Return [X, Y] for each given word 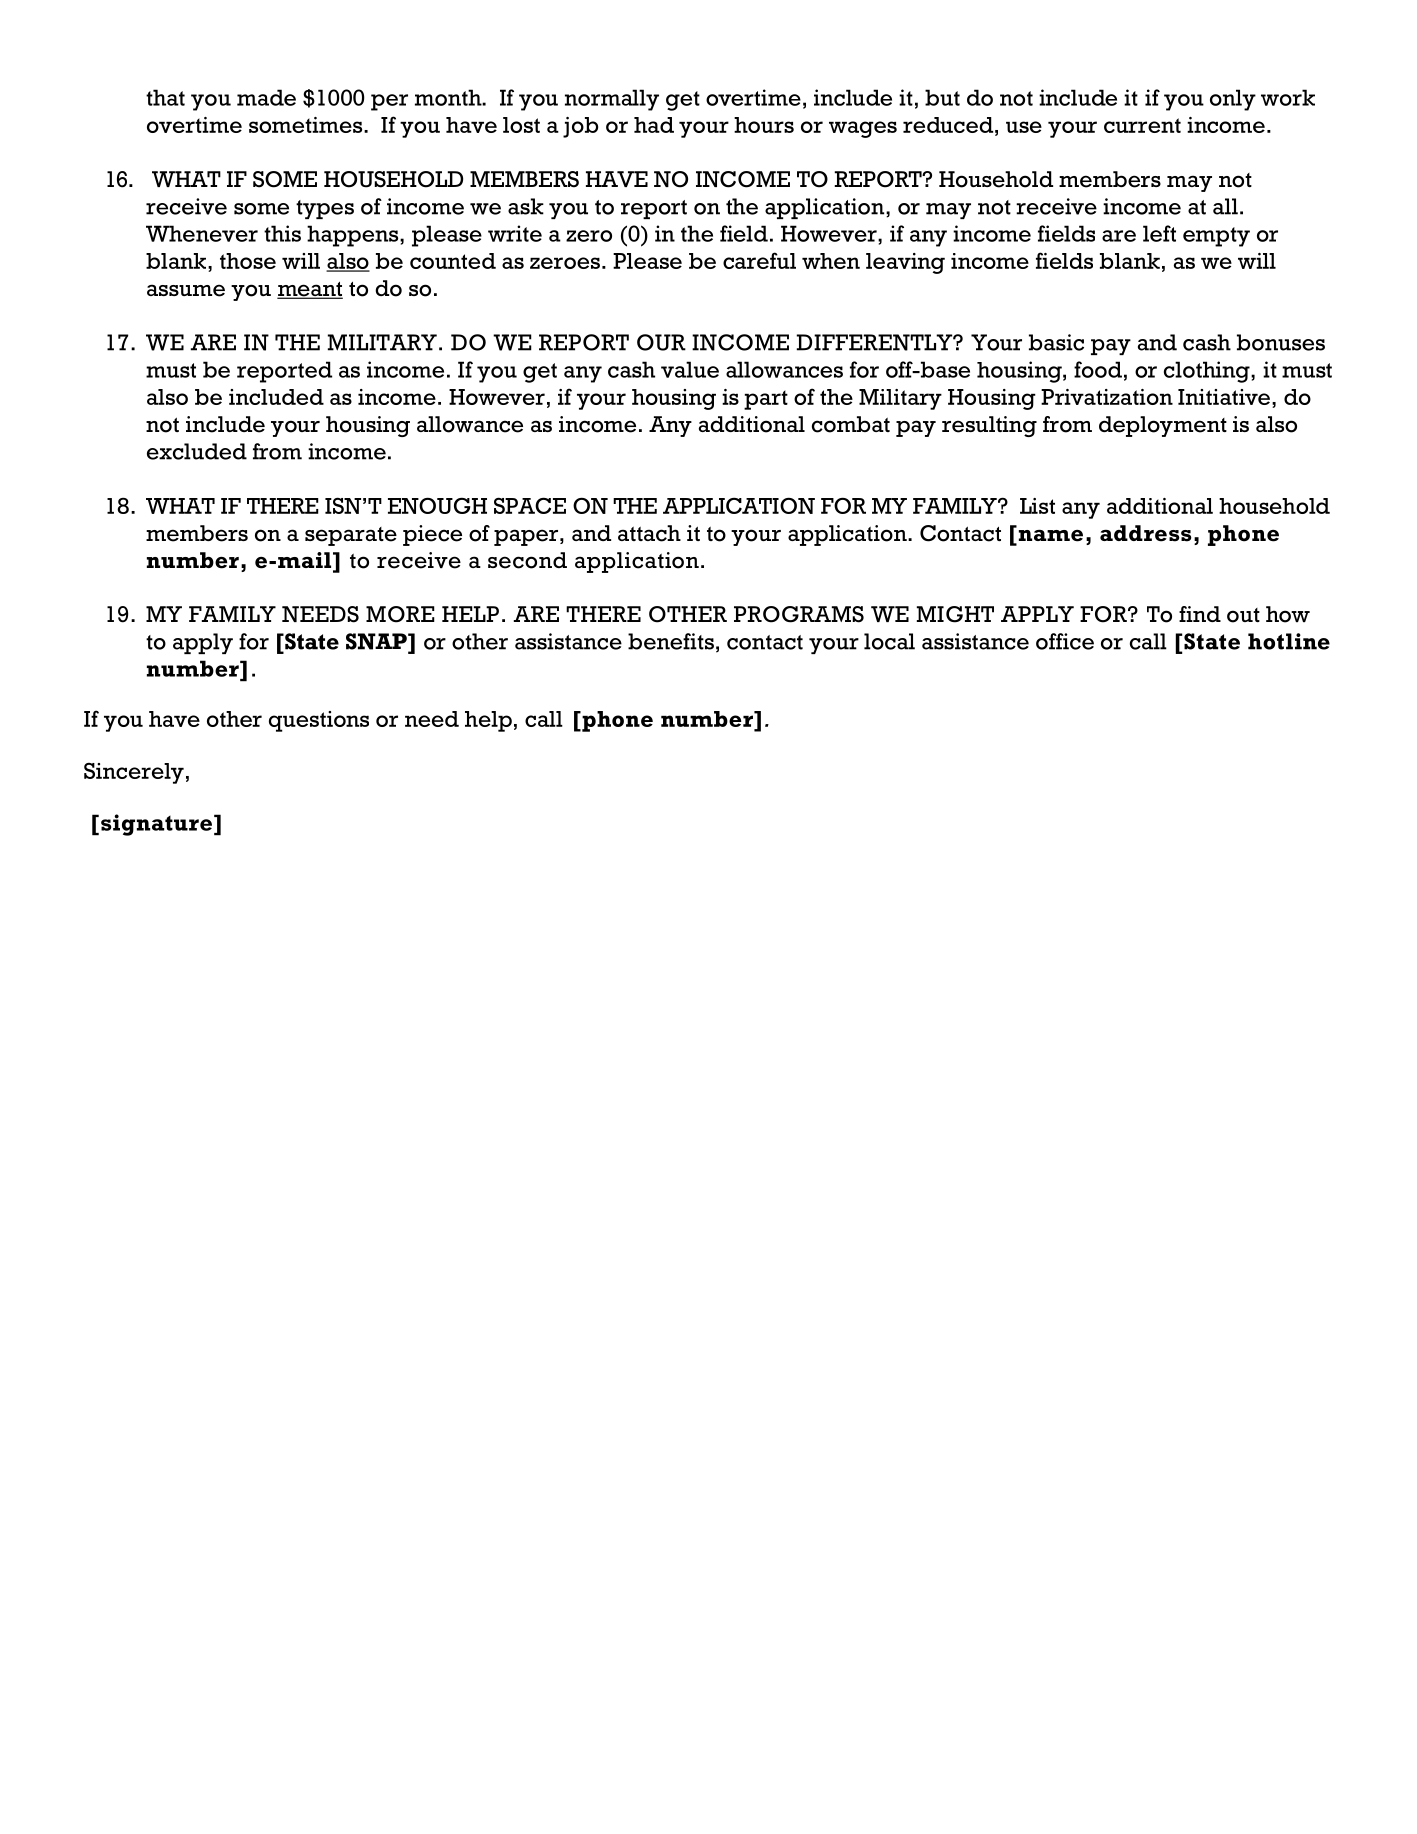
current [1142, 125]
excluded [197, 451]
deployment [1163, 426]
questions [319, 721]
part [766, 400]
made [266, 97]
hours [764, 125]
